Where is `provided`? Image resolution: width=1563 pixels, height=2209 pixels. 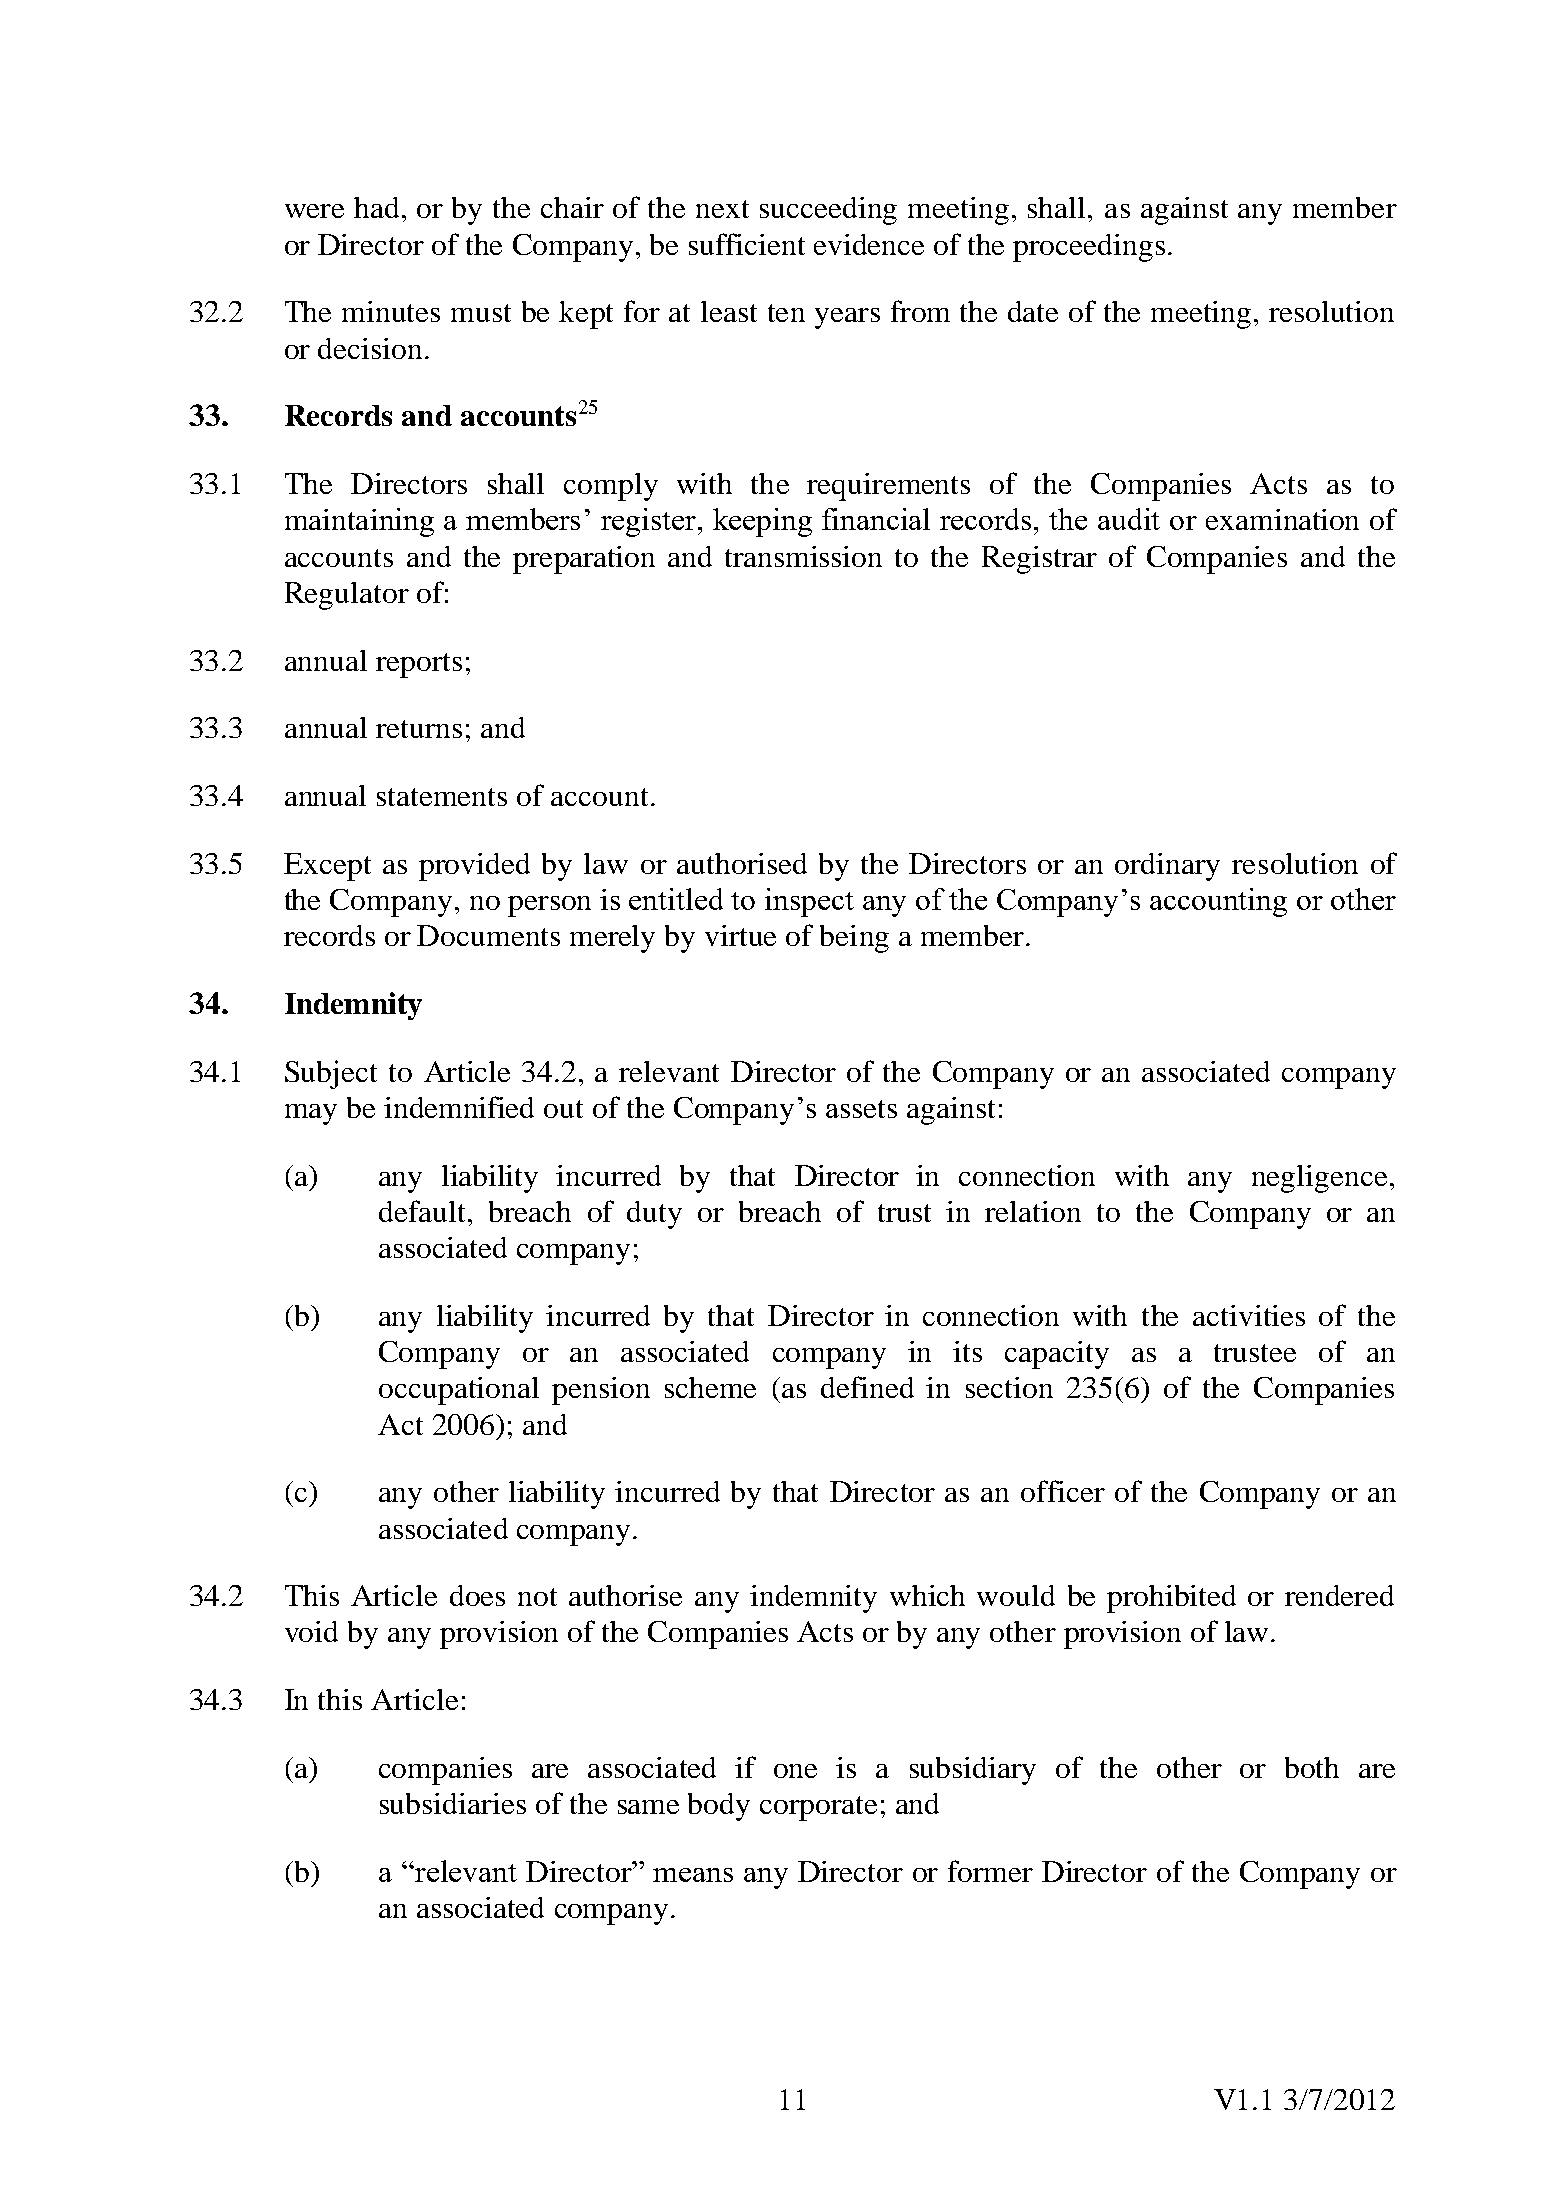
provided is located at coordinates (474, 867).
